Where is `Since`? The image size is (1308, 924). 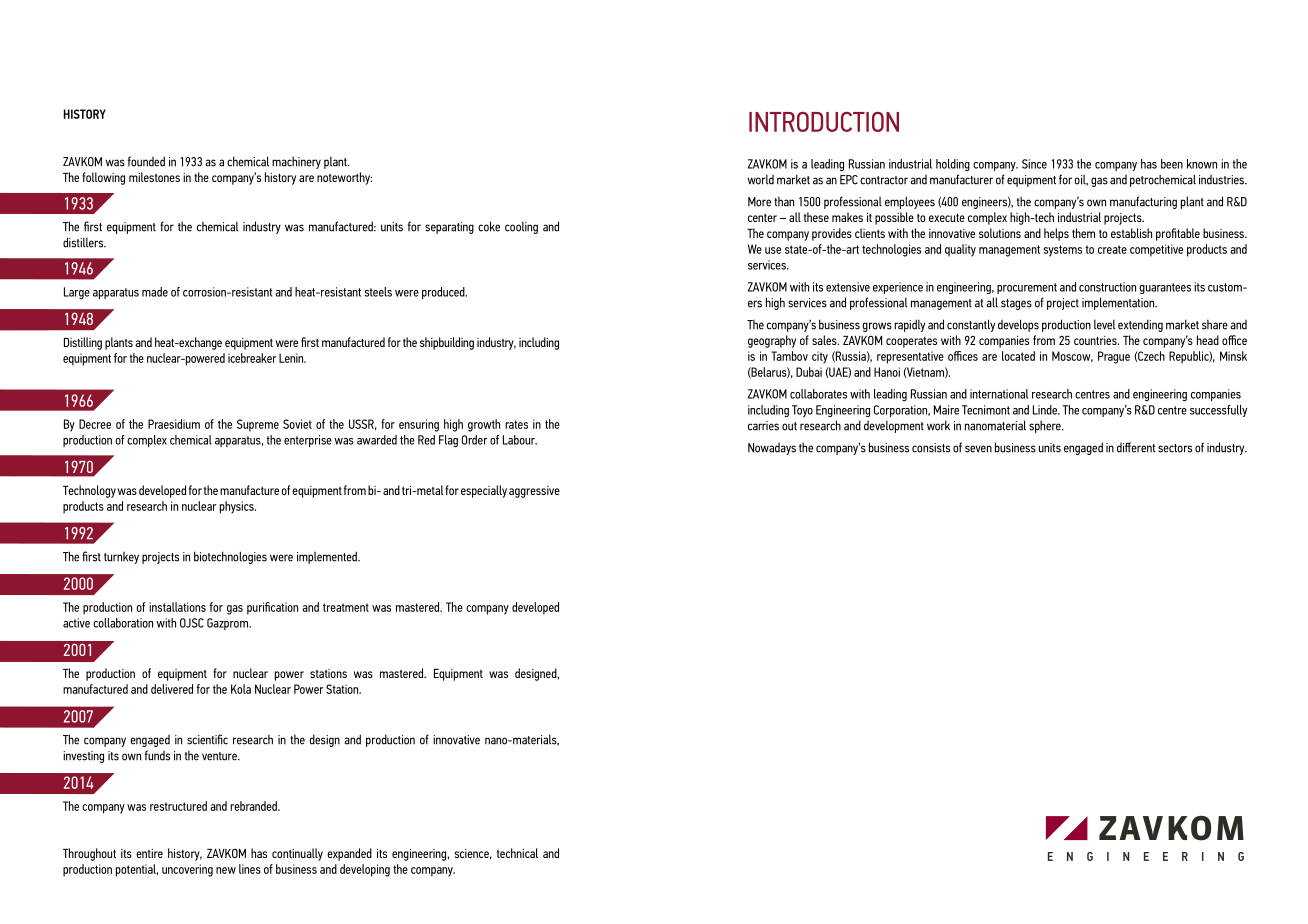 Since is located at coordinates (1034, 164).
